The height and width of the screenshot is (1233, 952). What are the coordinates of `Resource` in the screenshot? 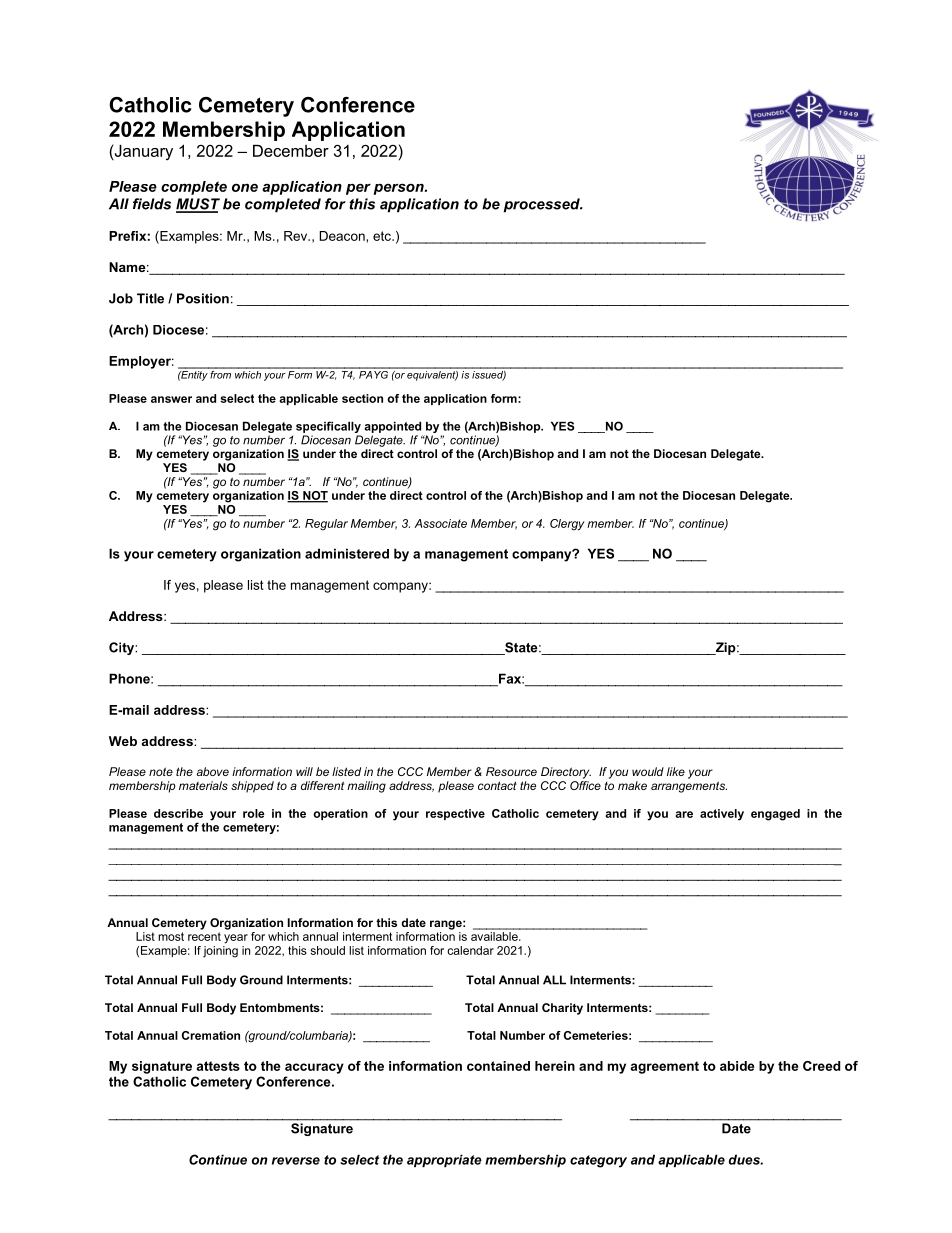 It's located at (511, 771).
